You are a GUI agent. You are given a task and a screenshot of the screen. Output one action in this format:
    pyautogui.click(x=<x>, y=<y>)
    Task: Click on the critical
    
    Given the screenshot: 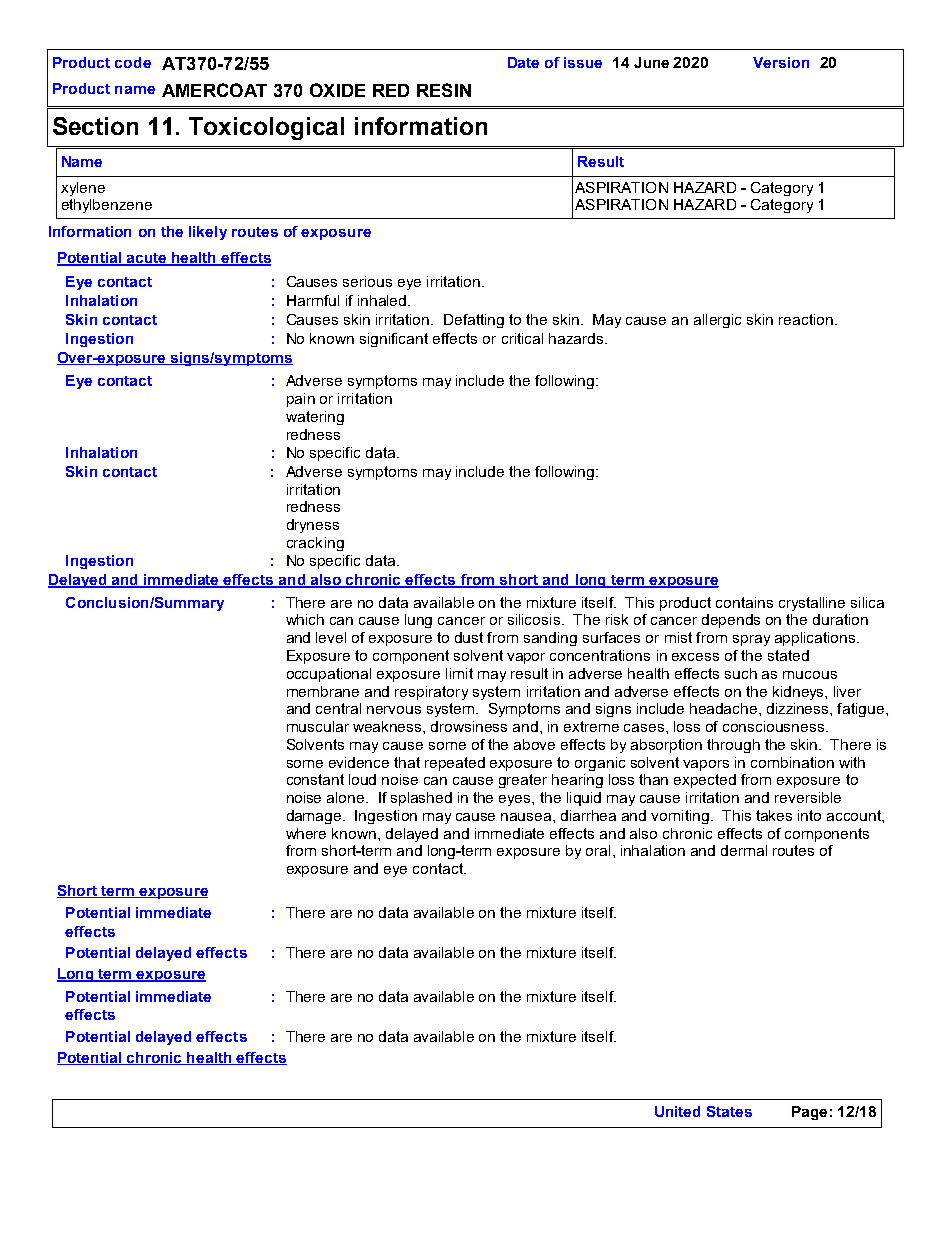 What is the action you would take?
    pyautogui.click(x=522, y=338)
